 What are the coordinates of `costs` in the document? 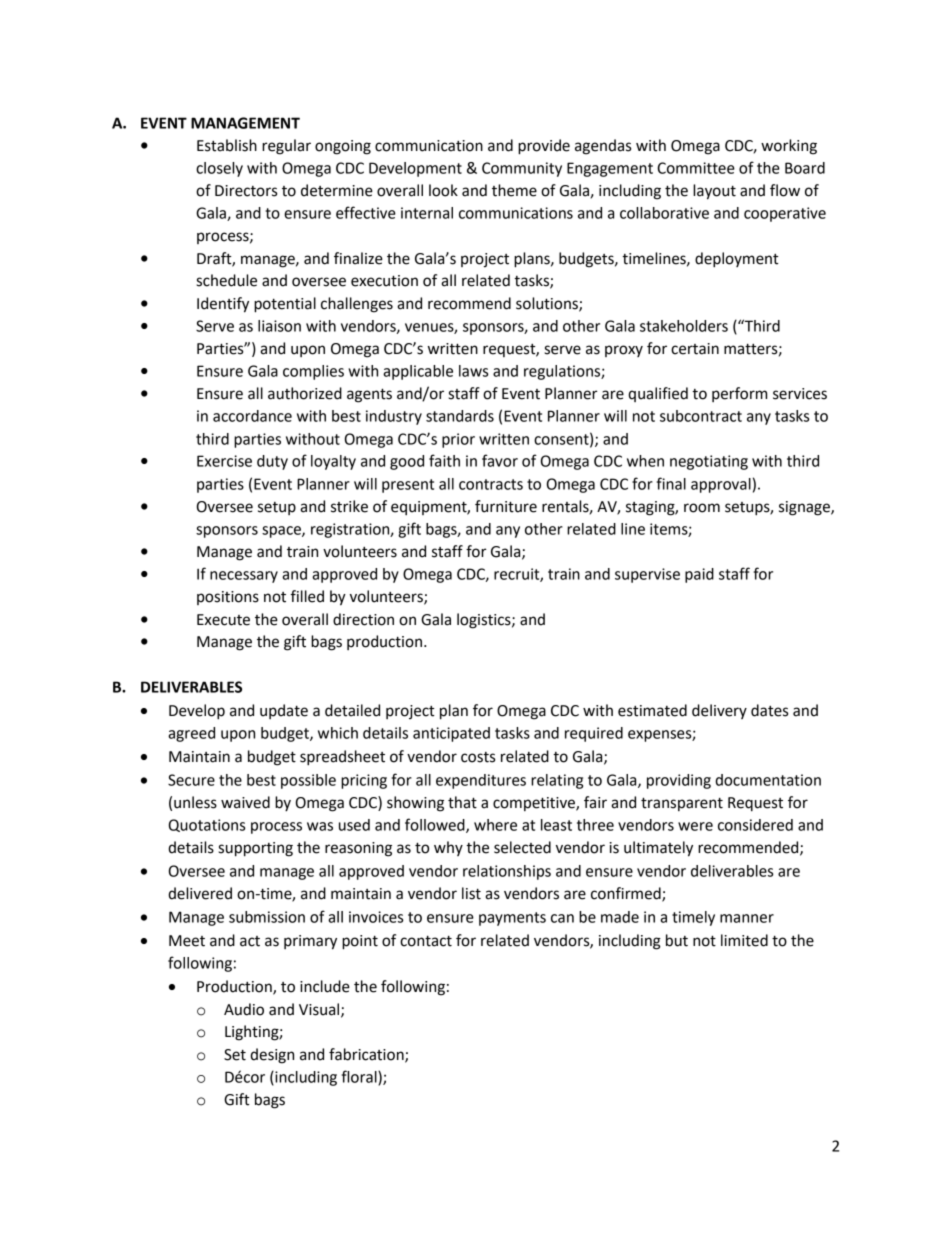 It's located at (478, 757).
